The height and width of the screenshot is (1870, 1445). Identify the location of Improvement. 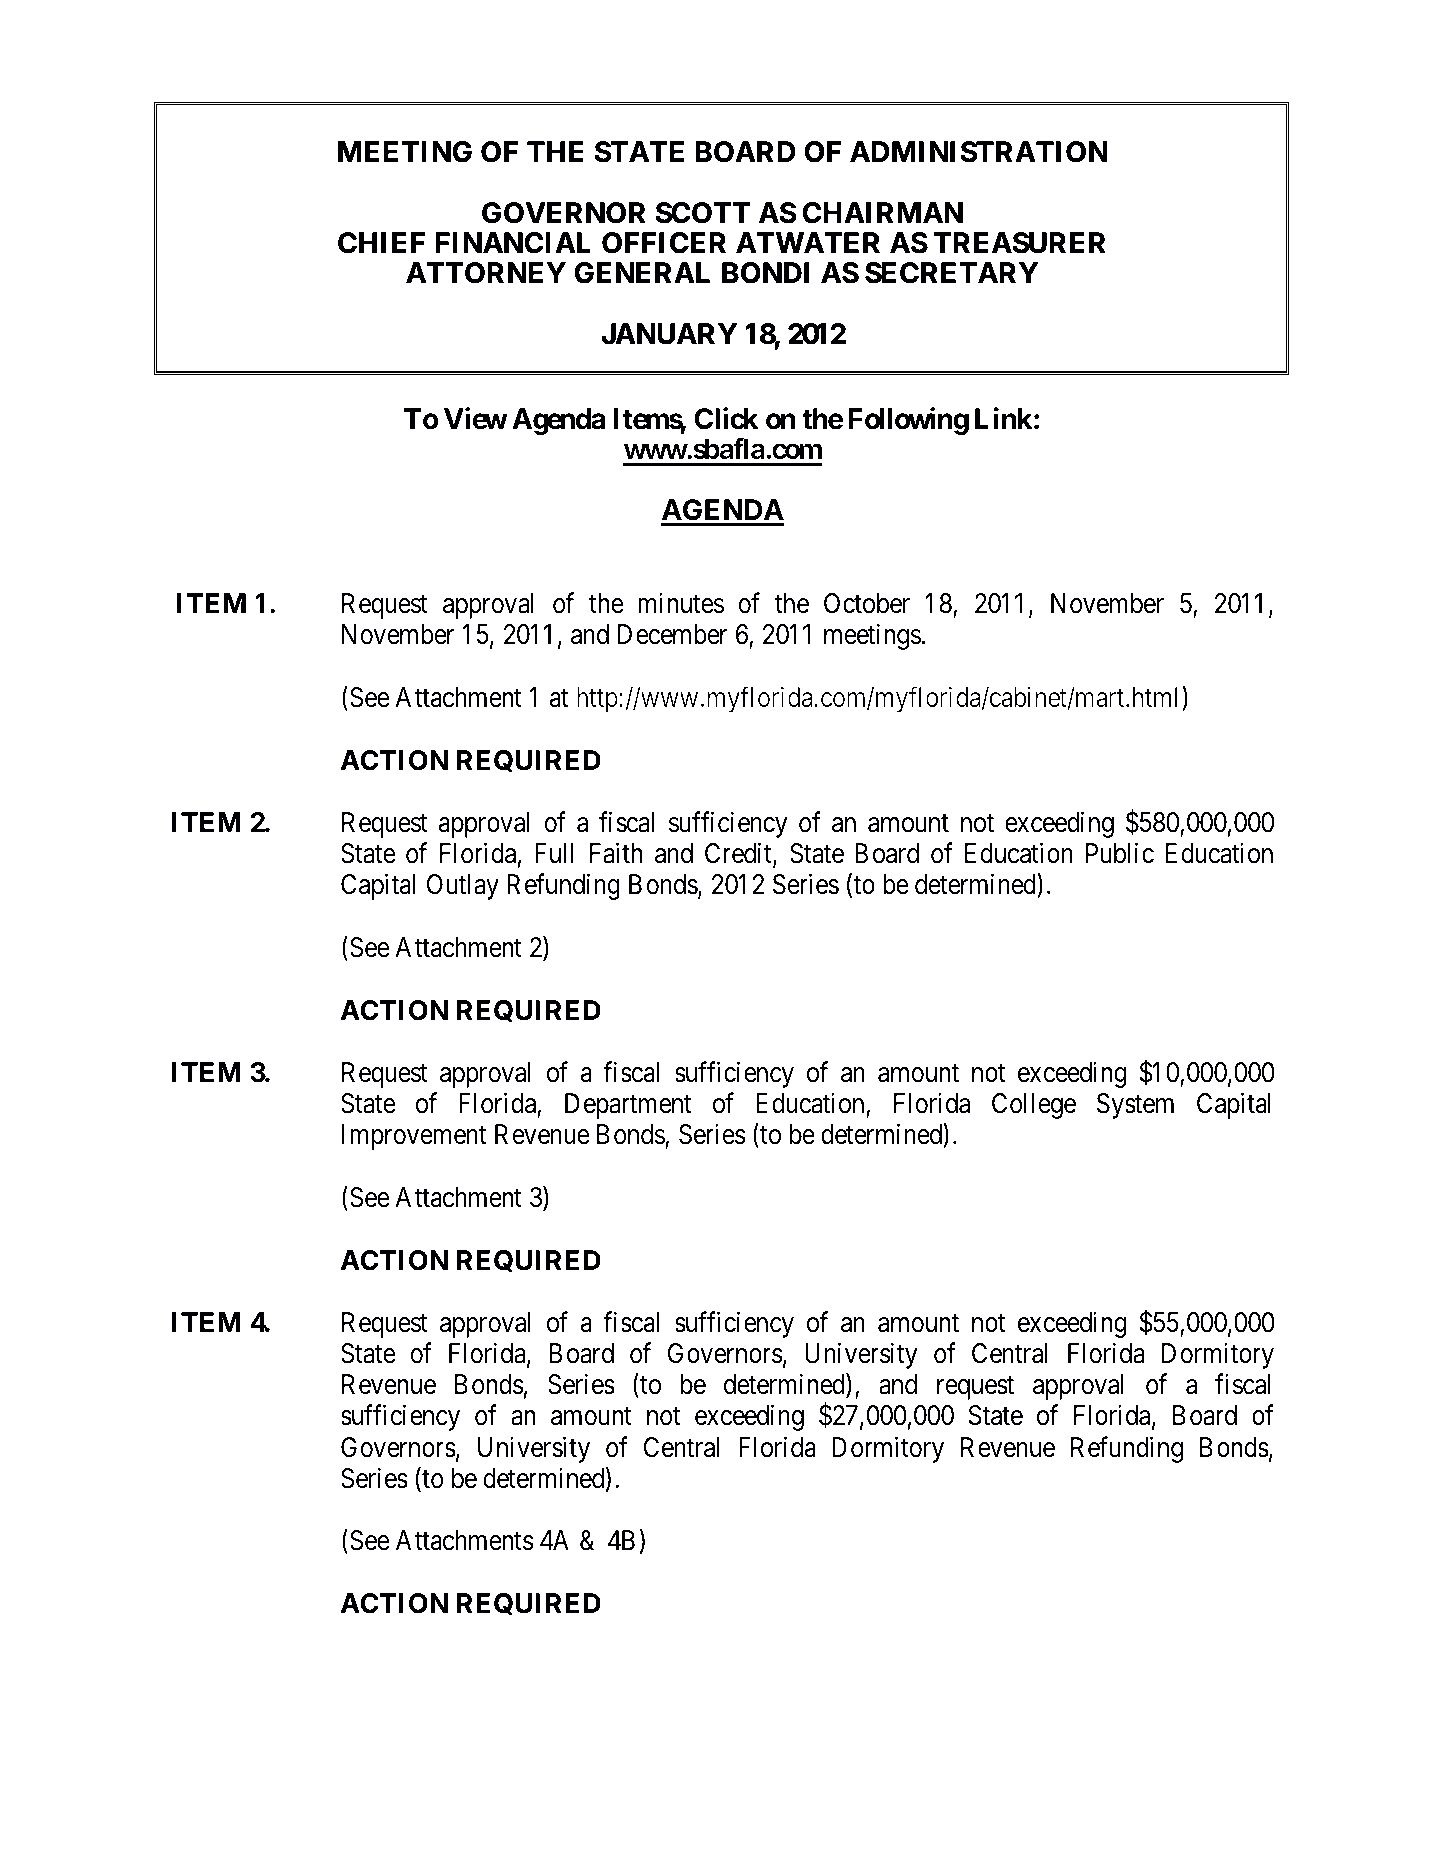
(414, 1137).
